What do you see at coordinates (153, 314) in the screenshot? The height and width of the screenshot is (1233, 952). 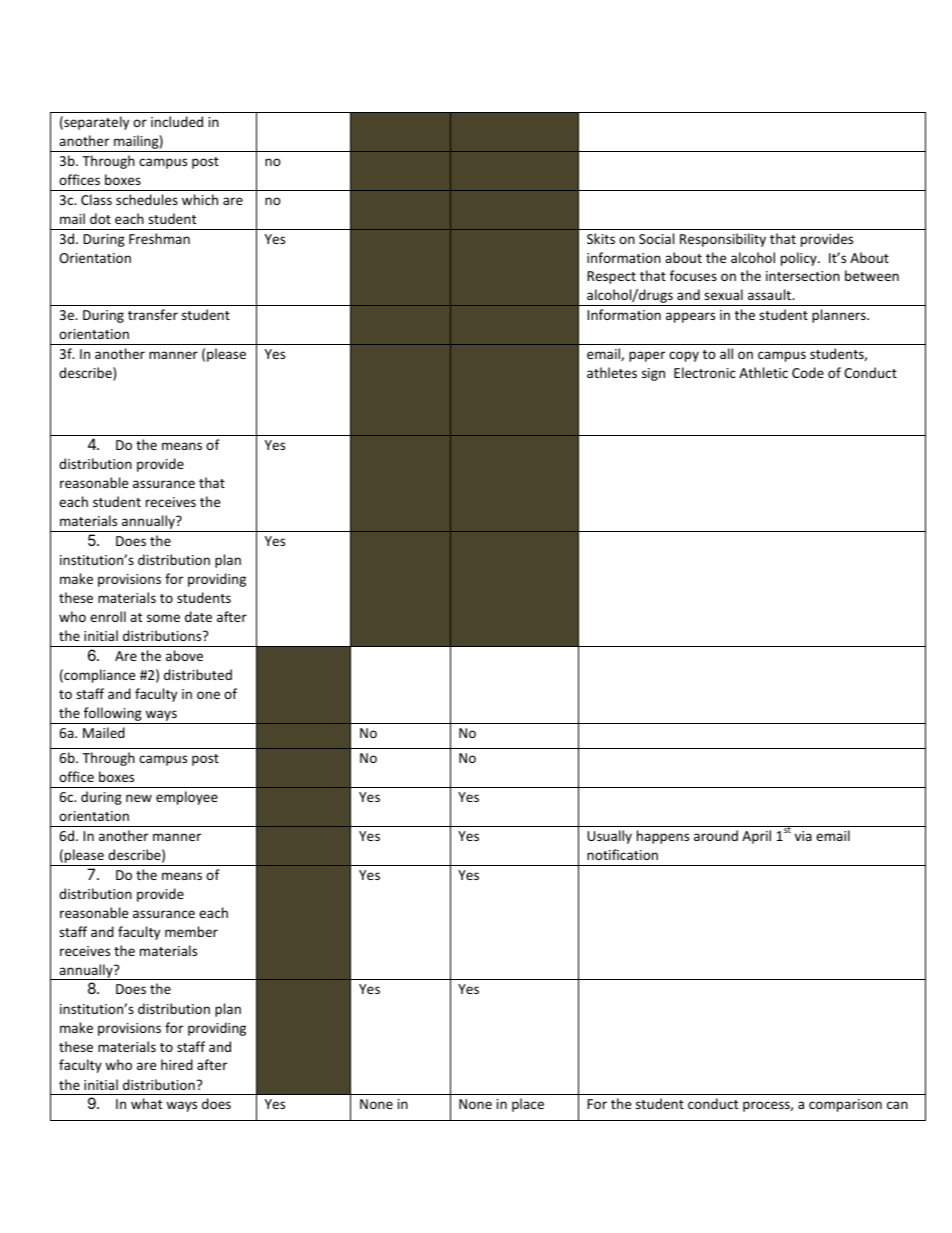 I see `transfer` at bounding box center [153, 314].
